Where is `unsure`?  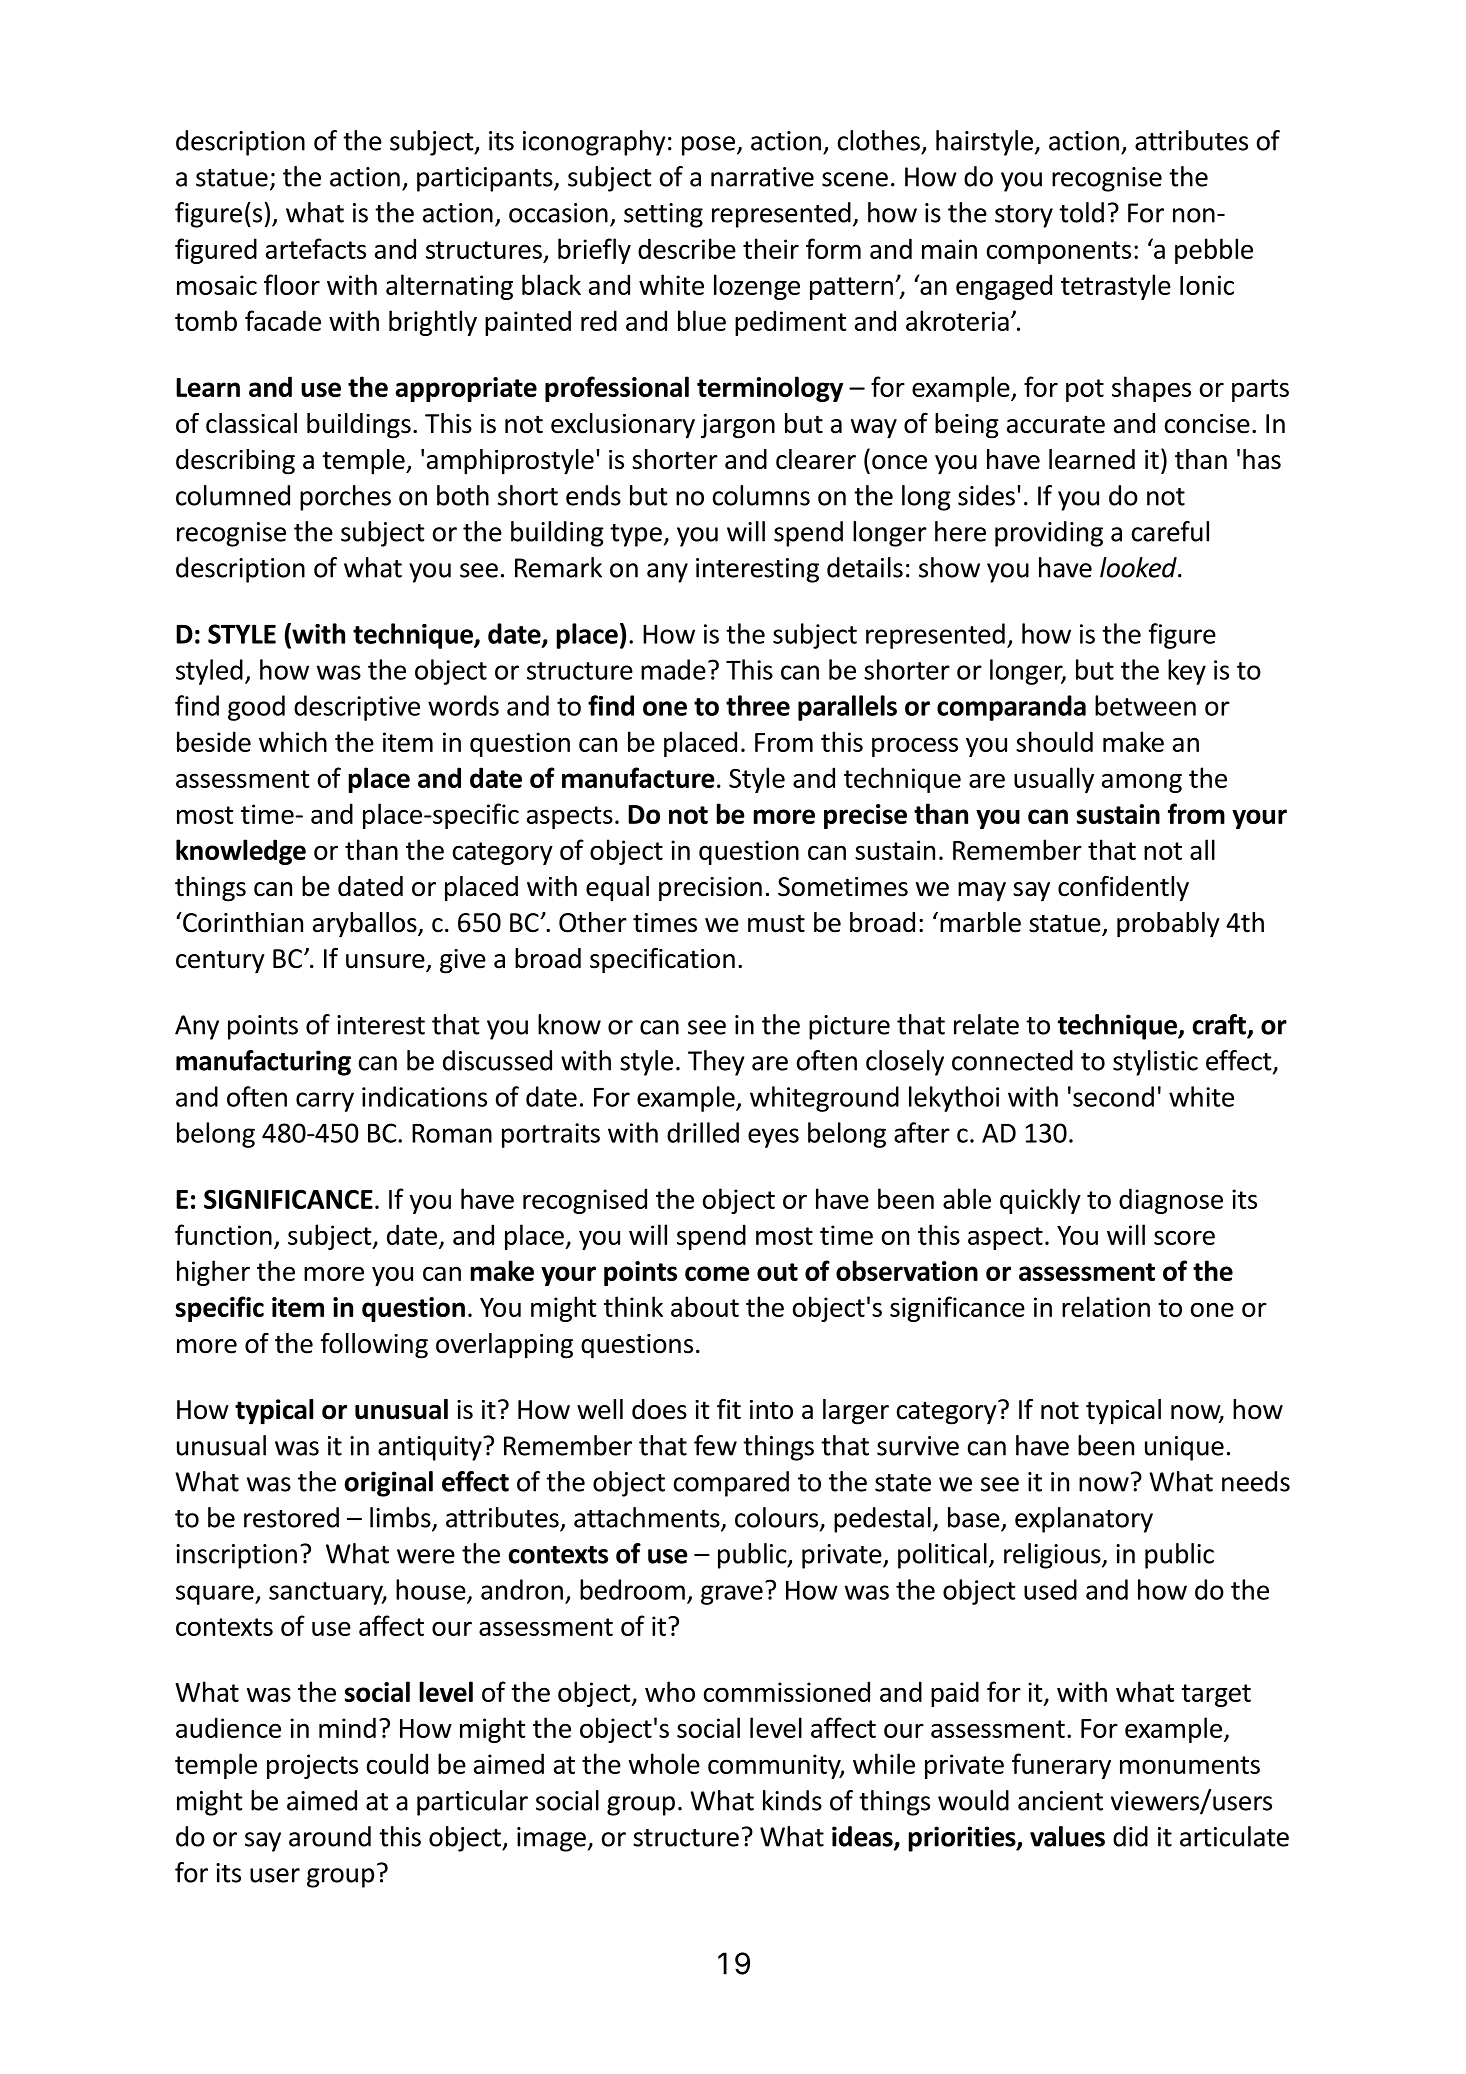
unsure is located at coordinates (386, 962).
